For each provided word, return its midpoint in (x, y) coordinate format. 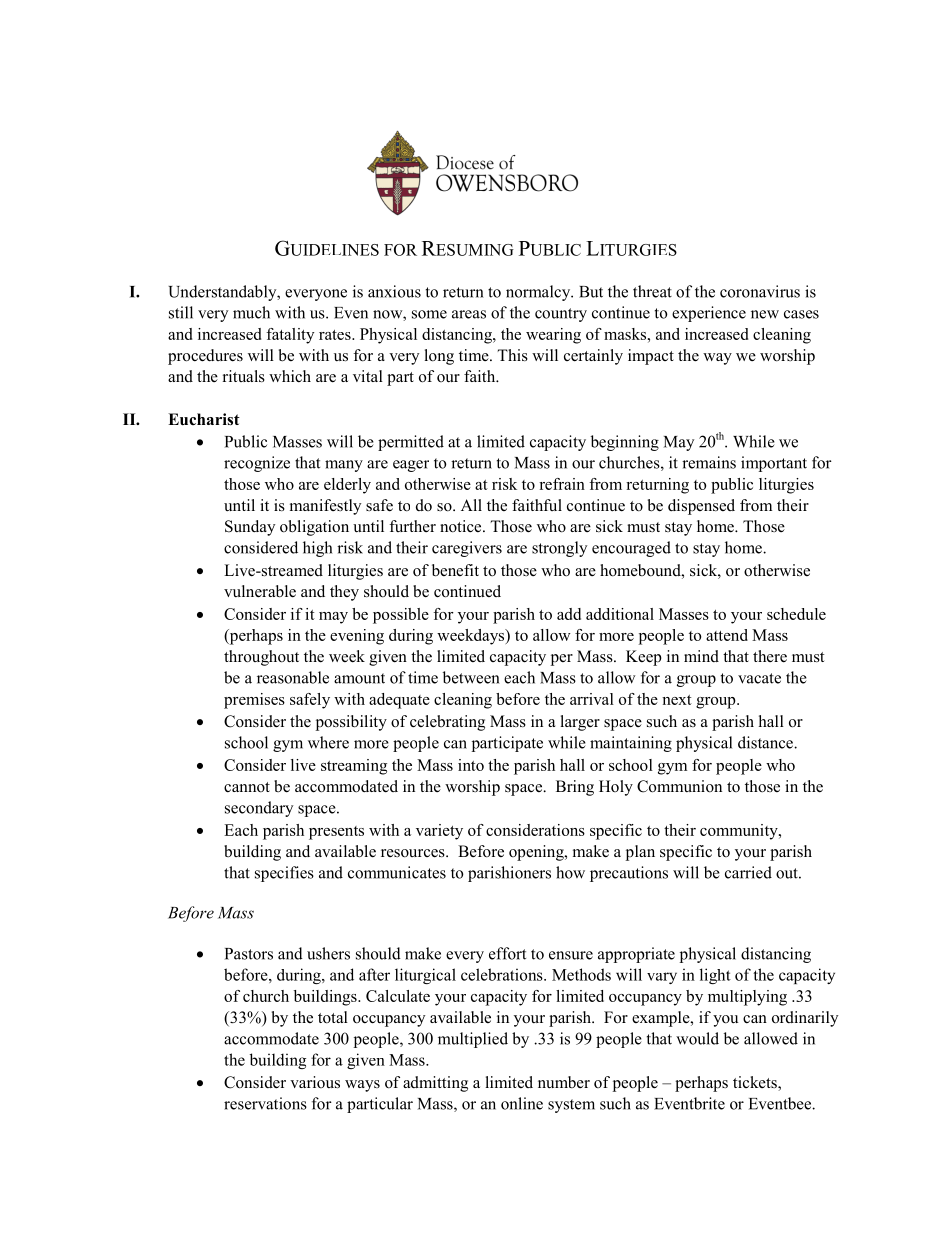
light (715, 976)
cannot (247, 787)
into (471, 765)
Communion (679, 786)
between (471, 677)
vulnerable (260, 591)
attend (727, 635)
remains (709, 462)
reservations (265, 1103)
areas (469, 314)
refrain (562, 484)
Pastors (249, 954)
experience (709, 314)
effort (507, 953)
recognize (257, 464)
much (251, 312)
